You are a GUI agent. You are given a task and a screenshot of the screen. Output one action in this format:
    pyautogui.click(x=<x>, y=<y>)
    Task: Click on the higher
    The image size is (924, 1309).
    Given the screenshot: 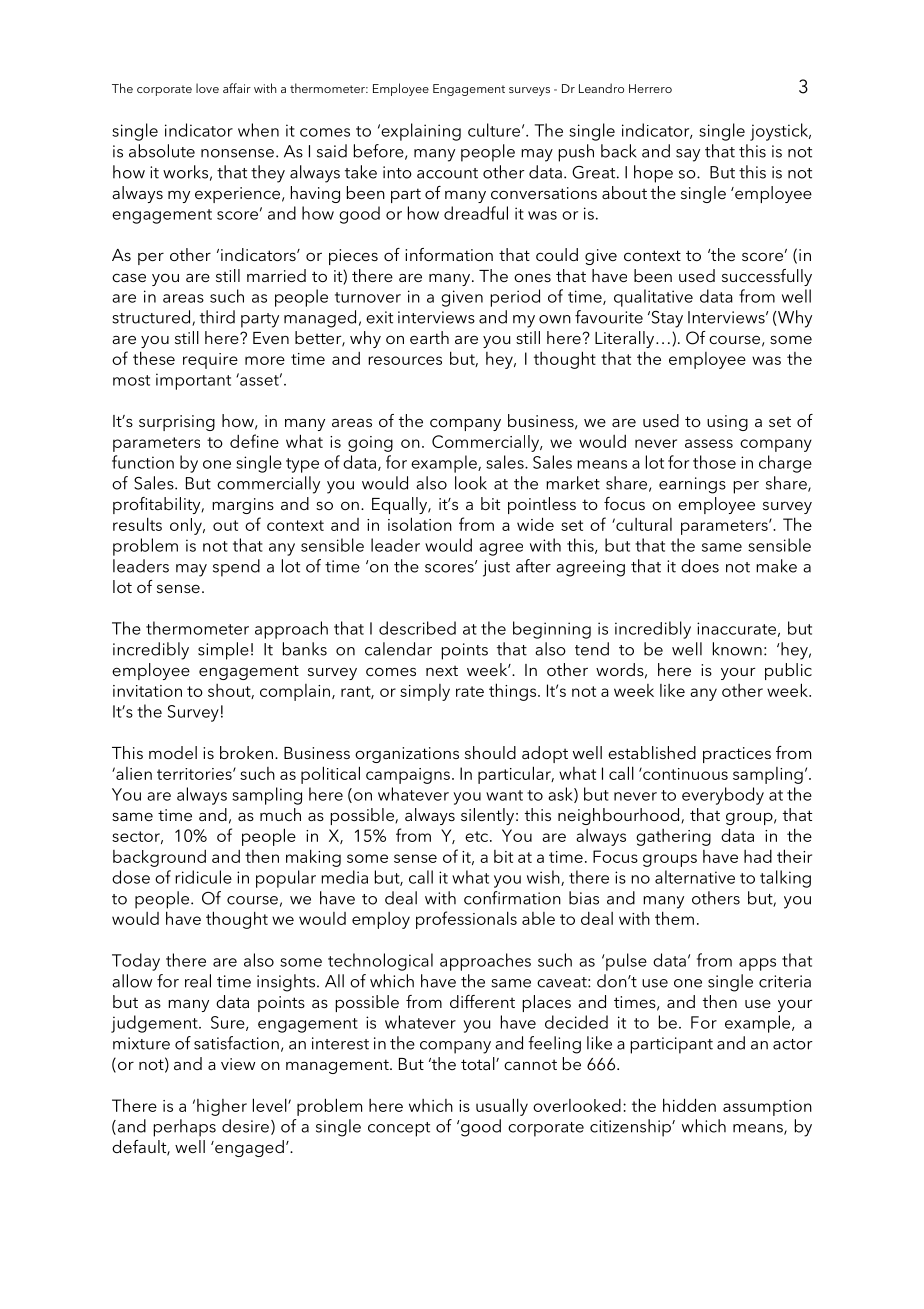 What is the action you would take?
    pyautogui.click(x=222, y=1107)
